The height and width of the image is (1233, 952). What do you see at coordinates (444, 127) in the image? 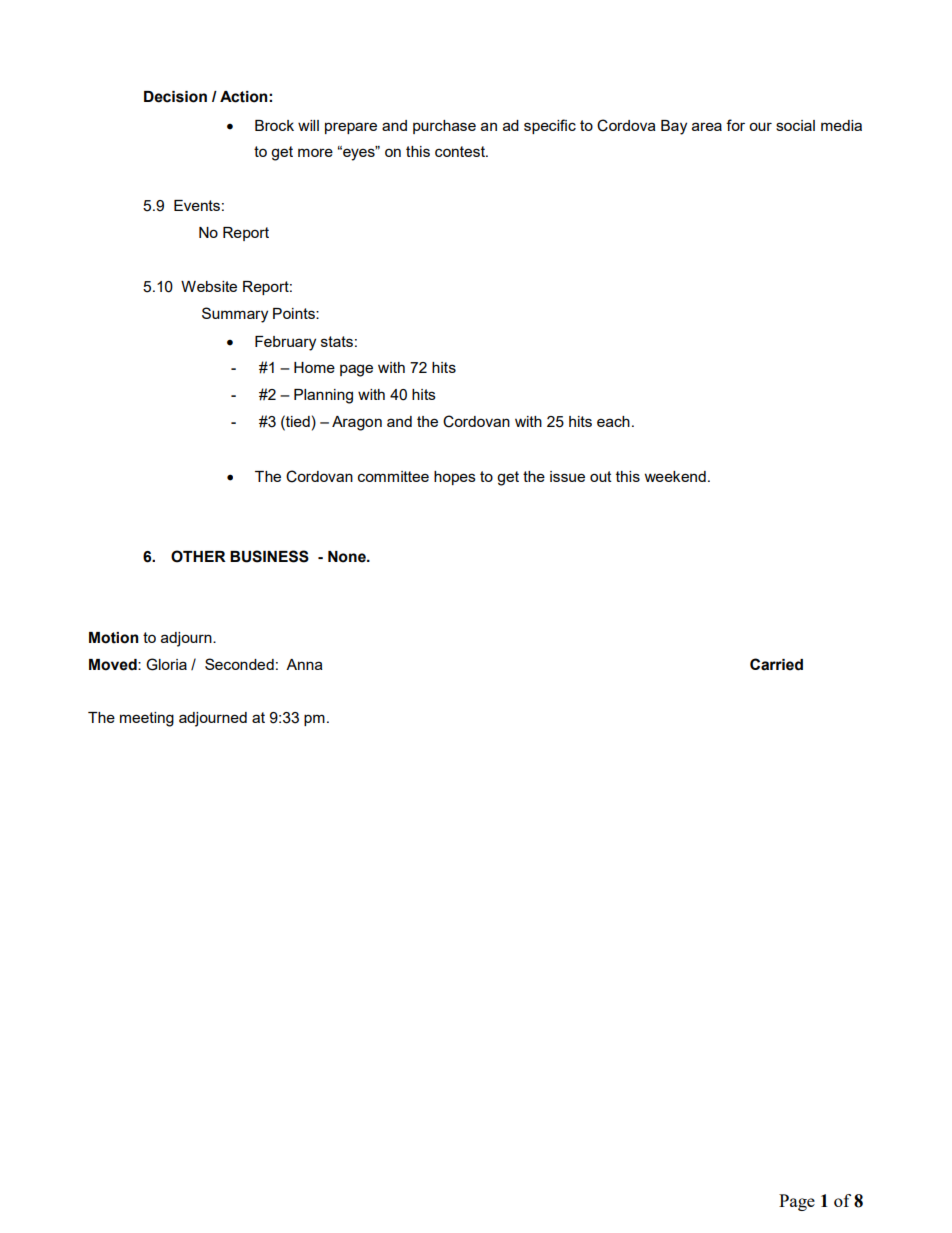
I see `purchase` at bounding box center [444, 127].
